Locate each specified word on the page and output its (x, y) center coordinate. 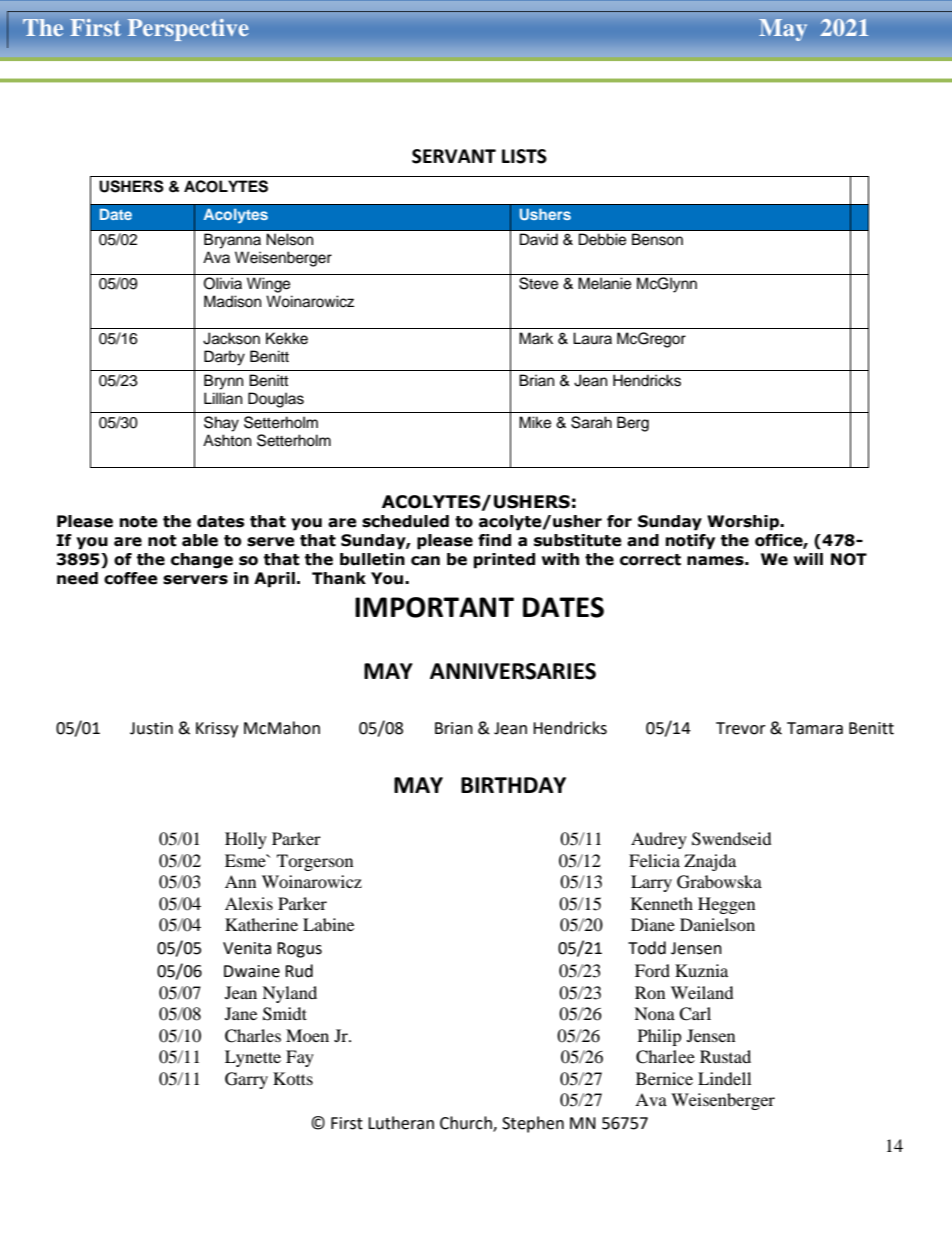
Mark (536, 338)
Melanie (604, 283)
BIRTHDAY (513, 785)
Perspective (188, 30)
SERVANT (454, 156)
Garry (246, 1080)
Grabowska (719, 882)
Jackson (231, 338)
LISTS (524, 156)
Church (467, 1124)
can (425, 561)
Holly (246, 840)
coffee (131, 578)
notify (690, 542)
